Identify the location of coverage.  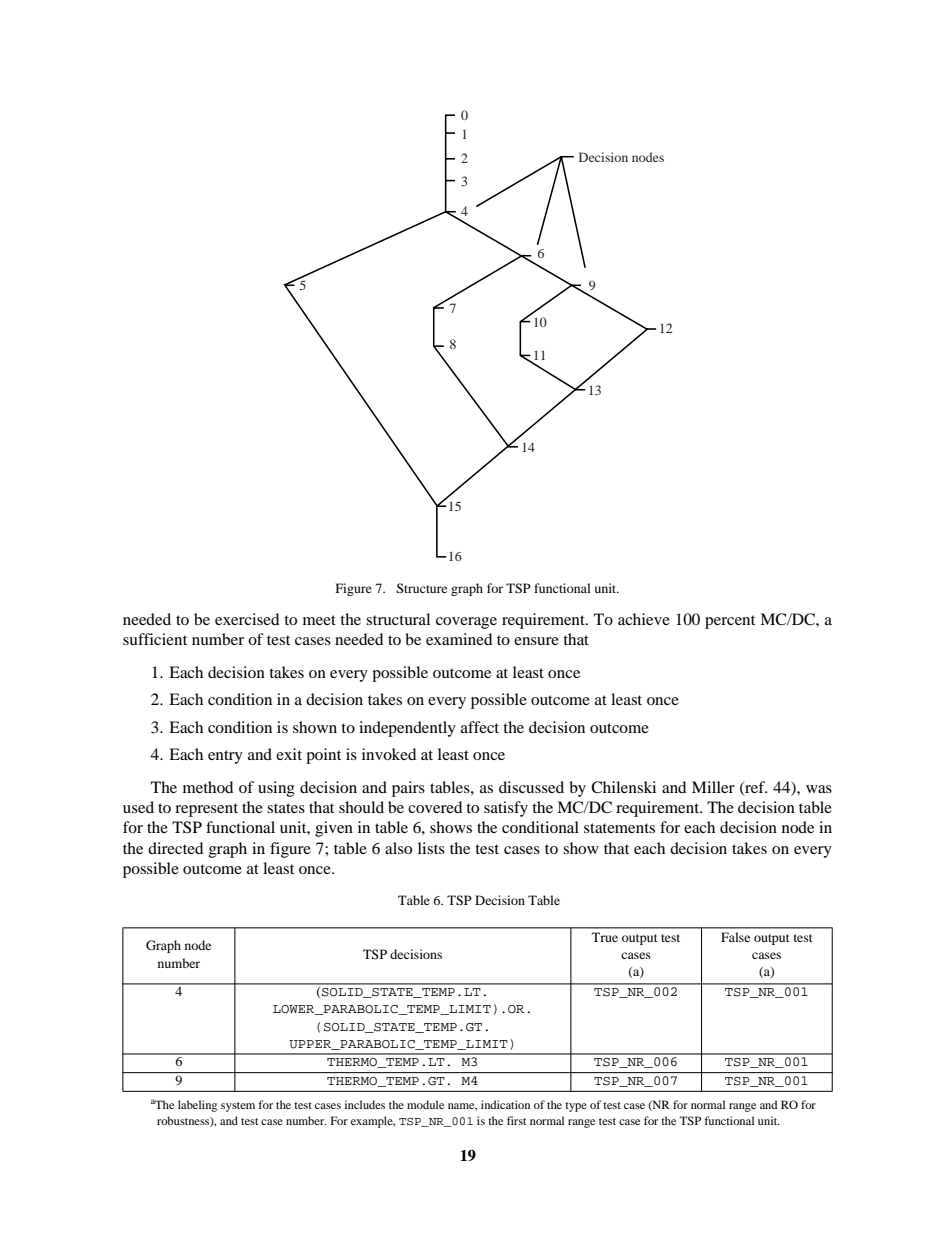
(466, 623).
